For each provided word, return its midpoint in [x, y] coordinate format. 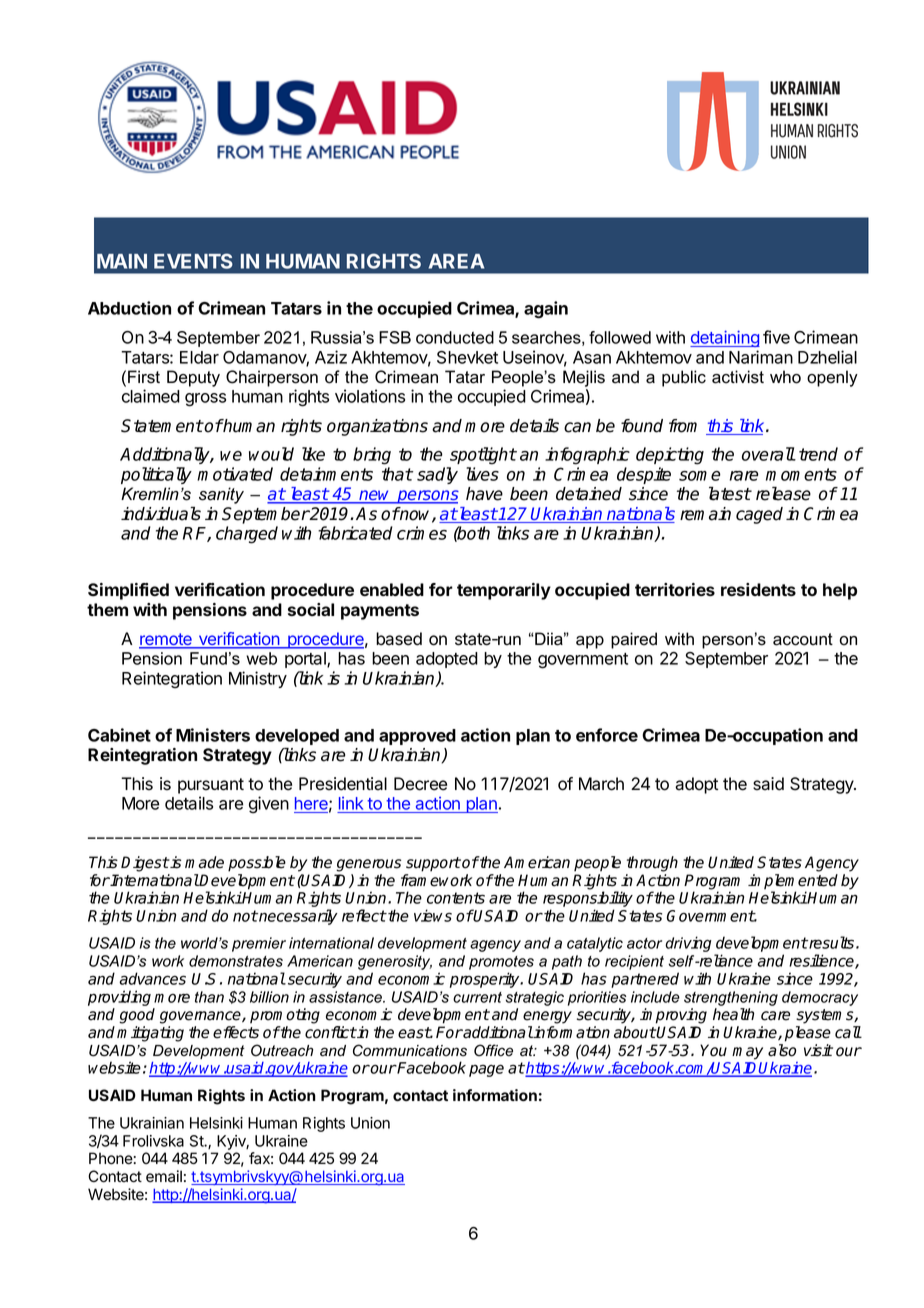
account [803, 639]
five [776, 337]
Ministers [213, 735]
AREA [456, 261]
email [164, 1176]
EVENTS [193, 261]
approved [417, 737]
